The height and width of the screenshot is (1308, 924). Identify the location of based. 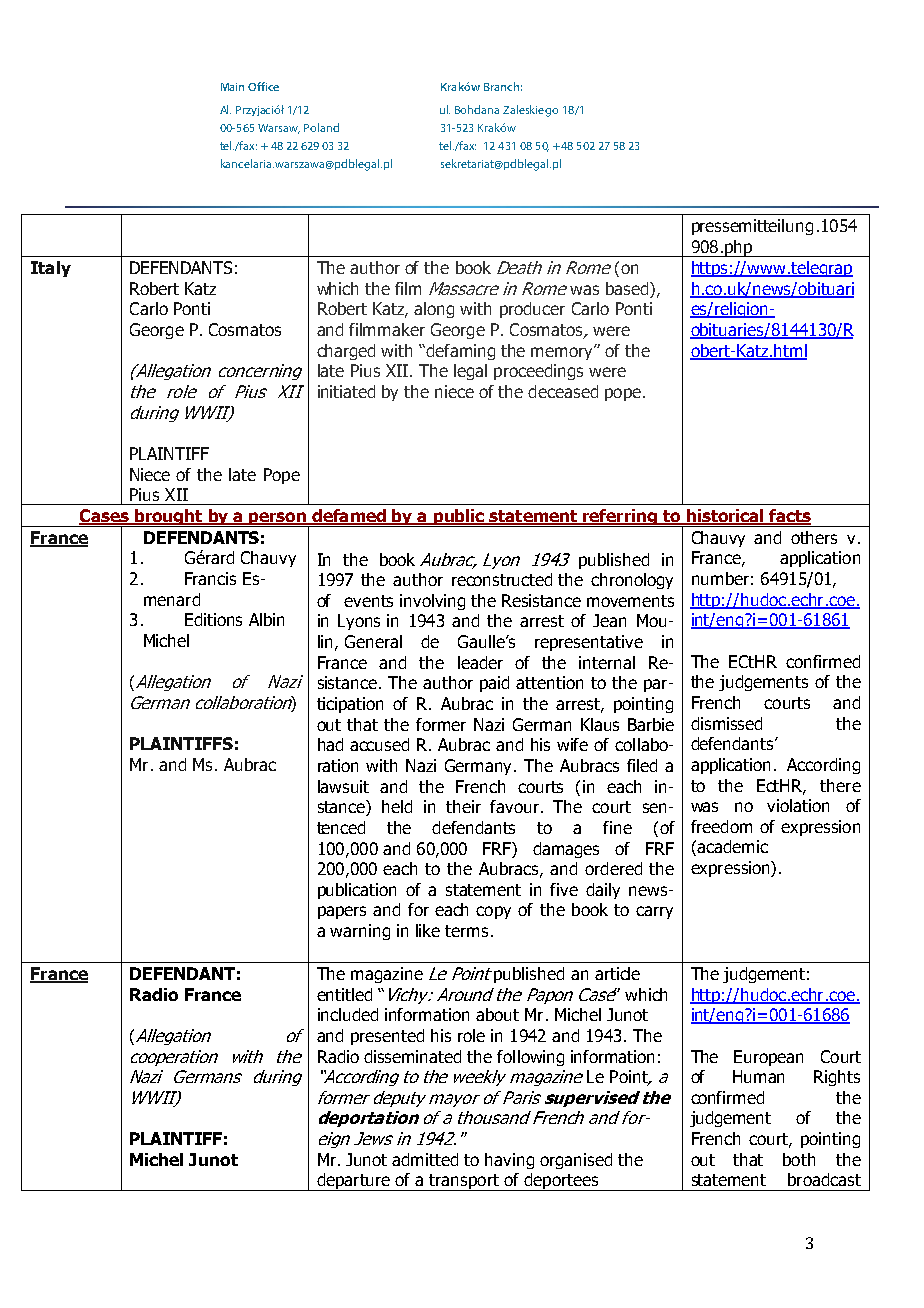
(628, 290).
